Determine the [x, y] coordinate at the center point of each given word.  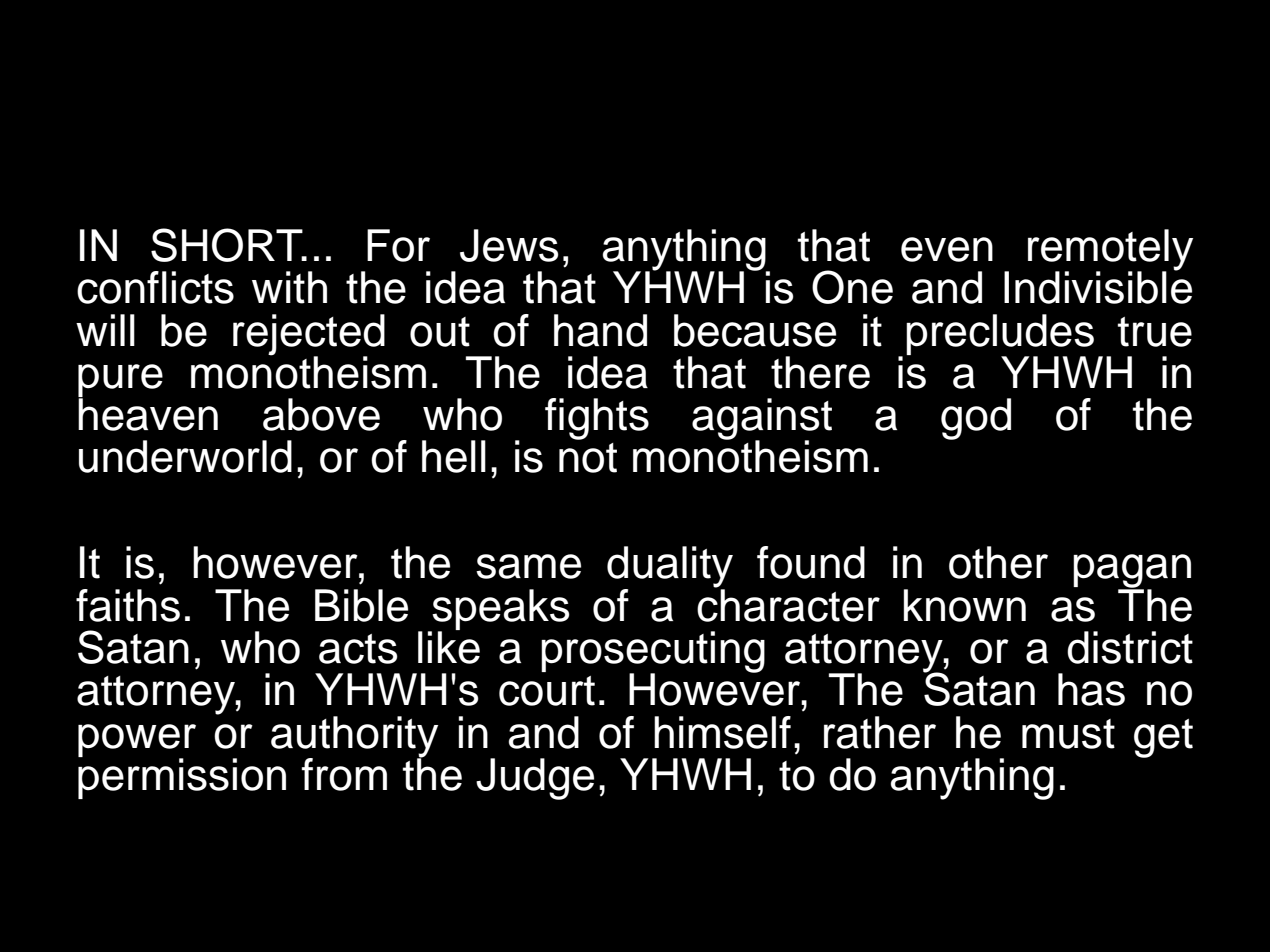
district [1130, 647]
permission [182, 777]
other [998, 562]
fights [597, 419]
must [1068, 734]
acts [358, 649]
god [976, 419]
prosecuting [653, 653]
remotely [1110, 251]
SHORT [228, 245]
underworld [185, 456]
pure [120, 381]
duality [670, 568]
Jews [509, 245]
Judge [535, 779]
